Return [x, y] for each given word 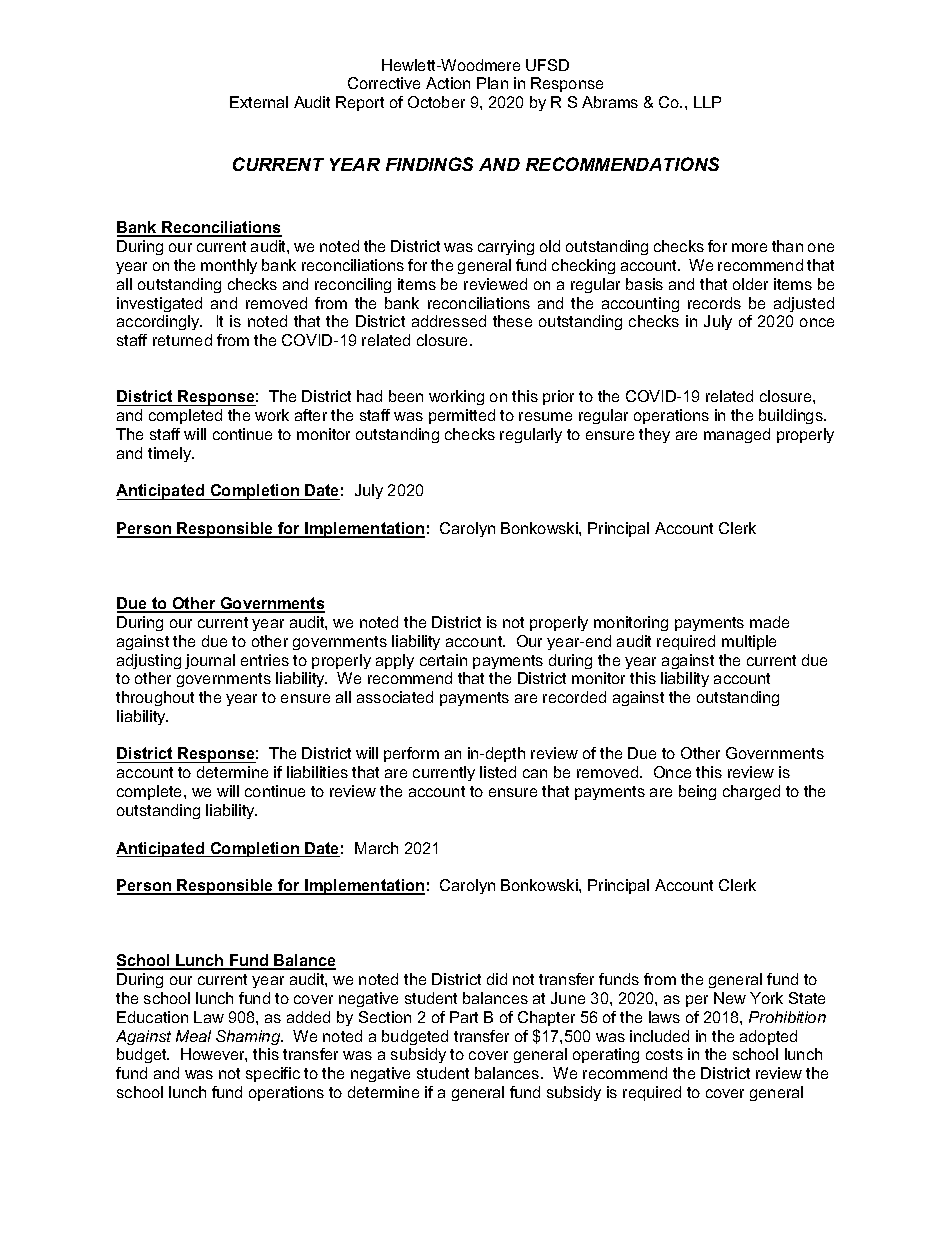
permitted [462, 416]
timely [171, 454]
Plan [492, 83]
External [259, 102]
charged [751, 792]
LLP [707, 102]
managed [737, 435]
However [214, 1055]
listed [498, 772]
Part [464, 1017]
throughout [155, 698]
